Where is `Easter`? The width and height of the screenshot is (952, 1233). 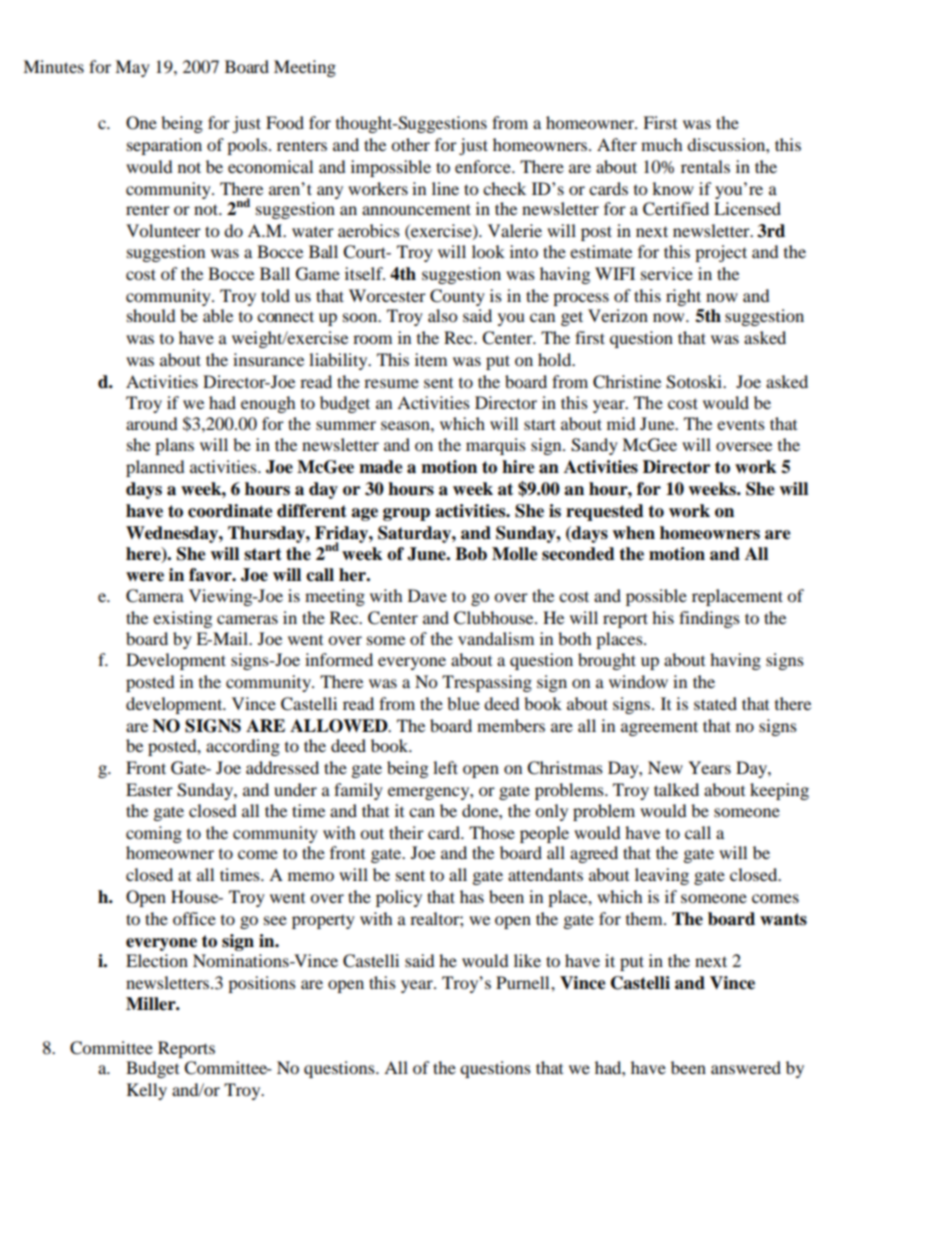 Easter is located at coordinates (149, 789).
